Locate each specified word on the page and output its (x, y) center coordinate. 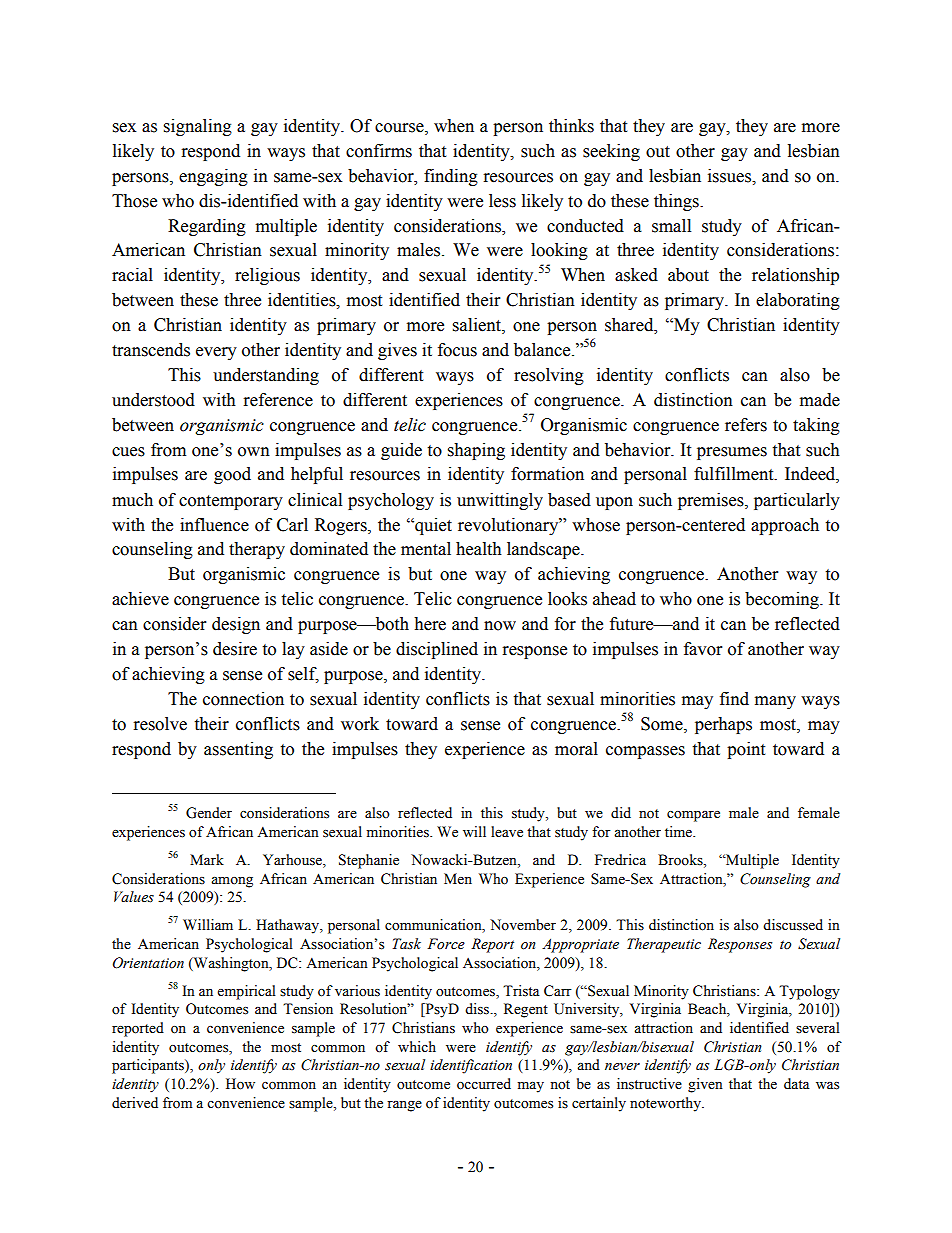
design (236, 625)
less (502, 201)
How (240, 1084)
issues (731, 176)
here (430, 624)
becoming (783, 600)
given (705, 1085)
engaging (213, 177)
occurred (484, 1084)
